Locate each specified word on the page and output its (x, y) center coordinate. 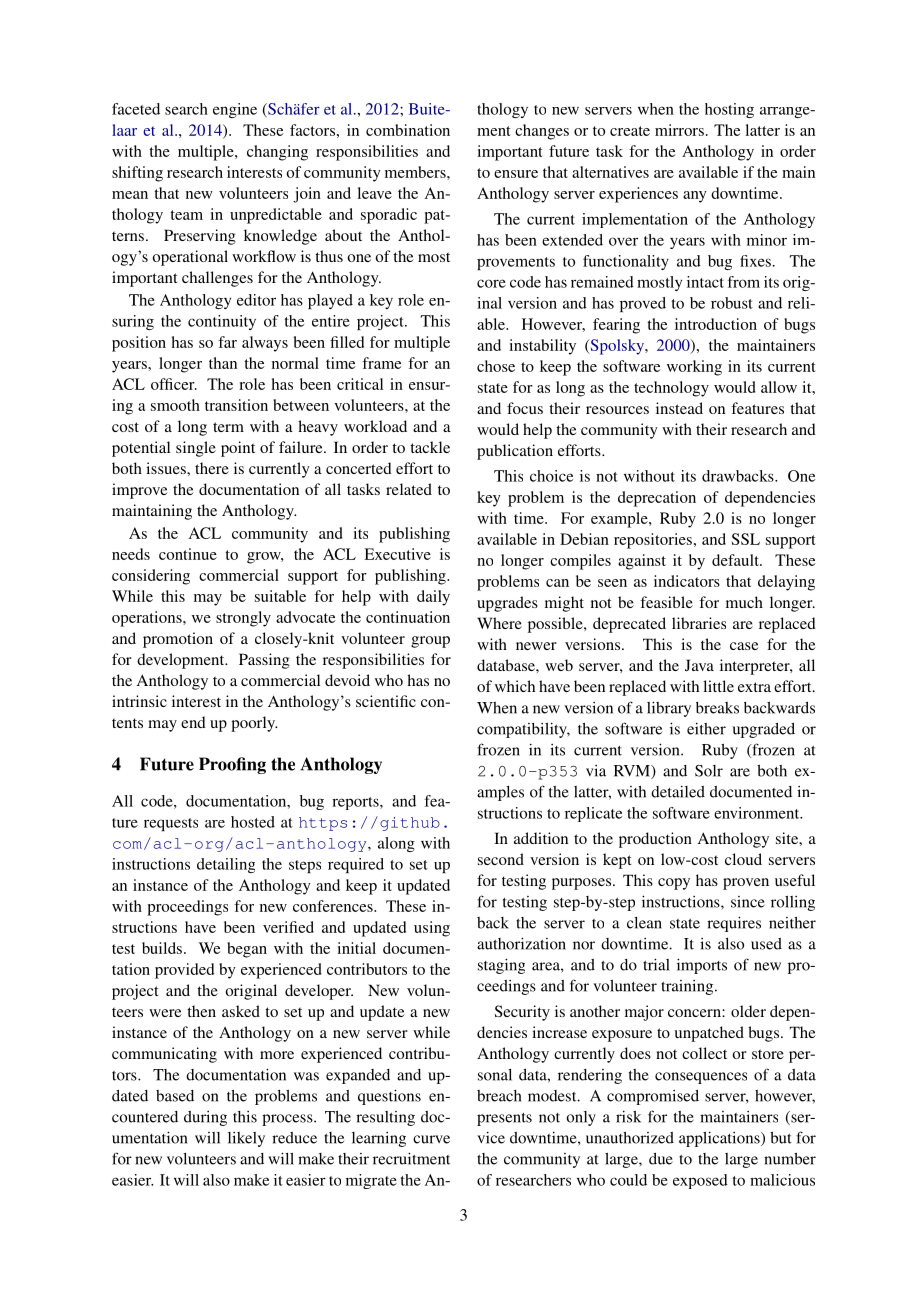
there (212, 468)
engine (235, 110)
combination (408, 130)
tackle (430, 447)
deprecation (657, 499)
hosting (729, 110)
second (501, 859)
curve (431, 1139)
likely (246, 1139)
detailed (678, 791)
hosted (253, 822)
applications (720, 1139)
